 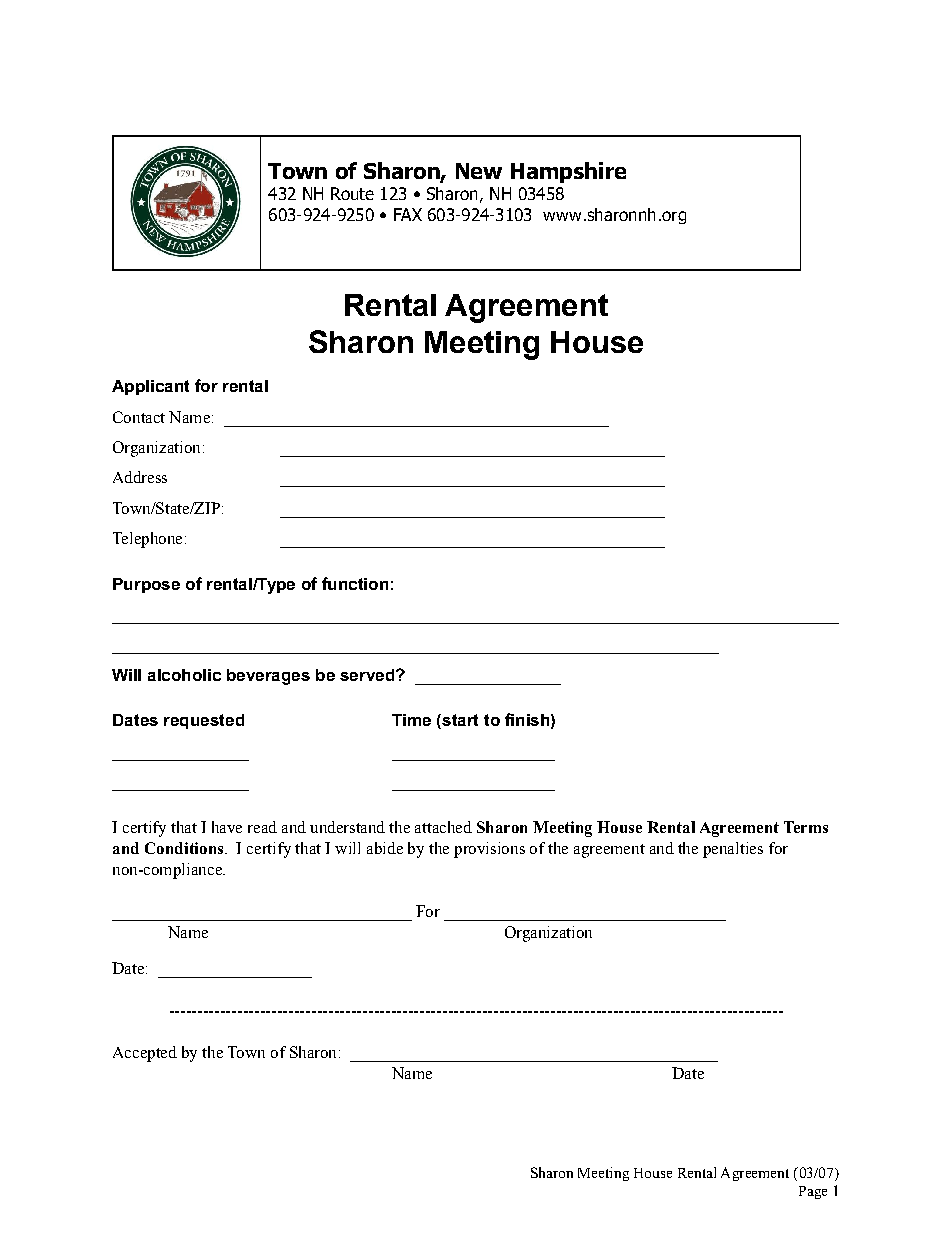 What do you see at coordinates (813, 1192) in the screenshot?
I see `Page` at bounding box center [813, 1192].
